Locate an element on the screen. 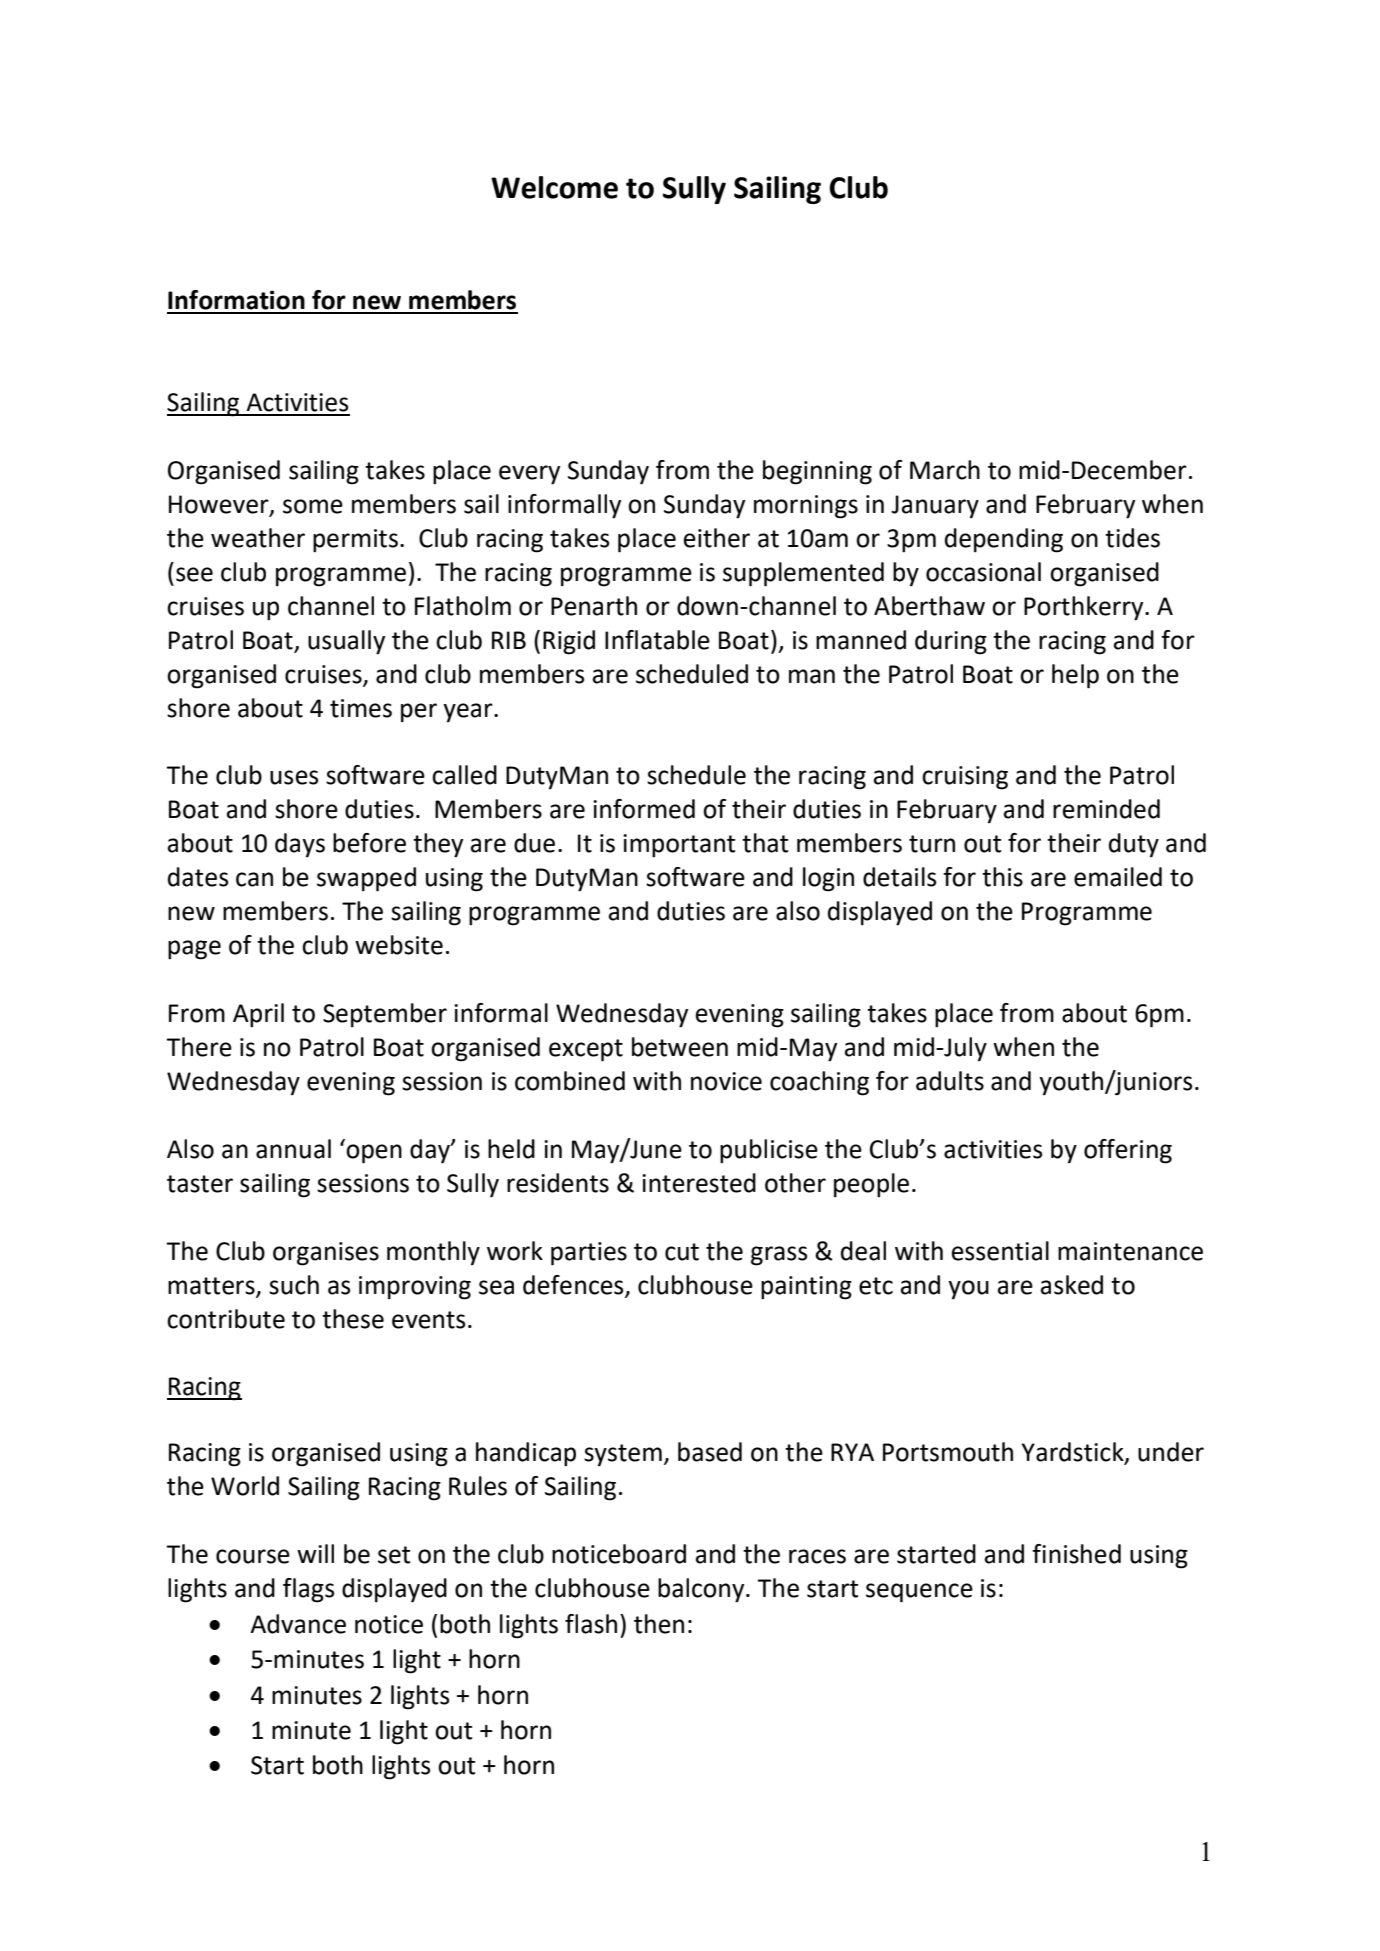  swapped is located at coordinates (366, 879).
